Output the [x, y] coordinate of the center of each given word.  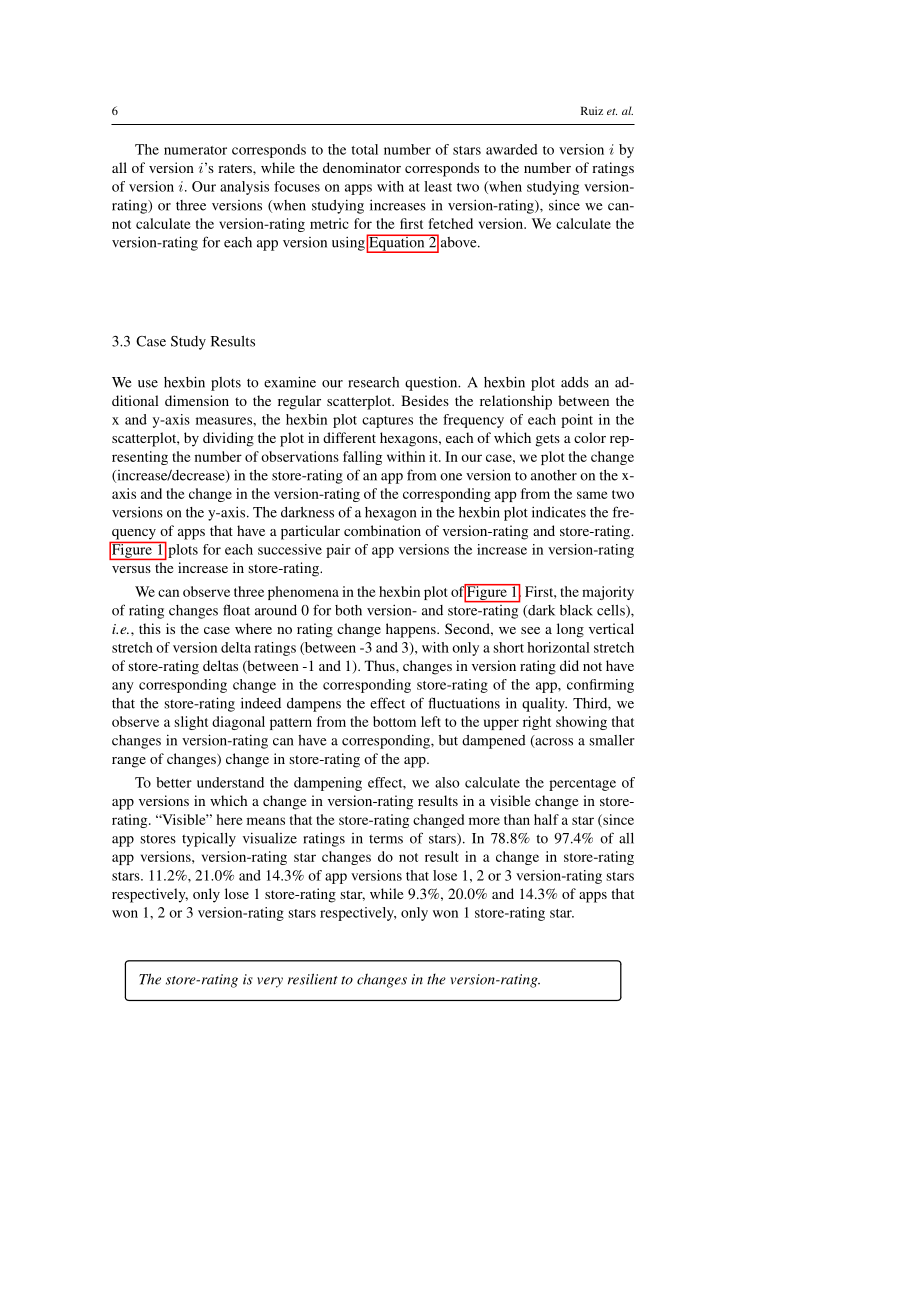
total [364, 149]
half [546, 819]
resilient [313, 979]
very [270, 982]
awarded [512, 149]
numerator [195, 150]
